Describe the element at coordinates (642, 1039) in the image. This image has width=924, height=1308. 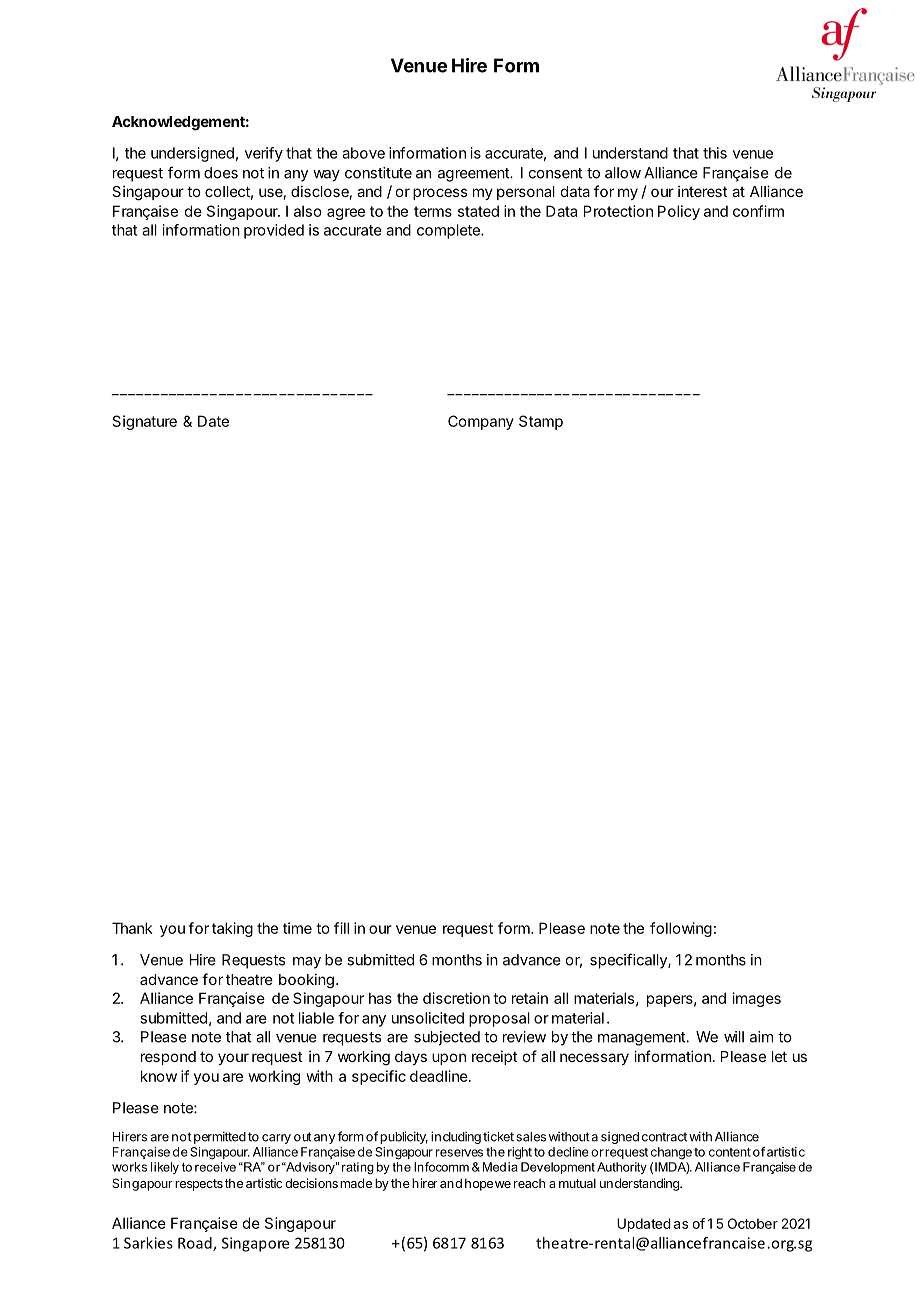
I see `management` at that location.
